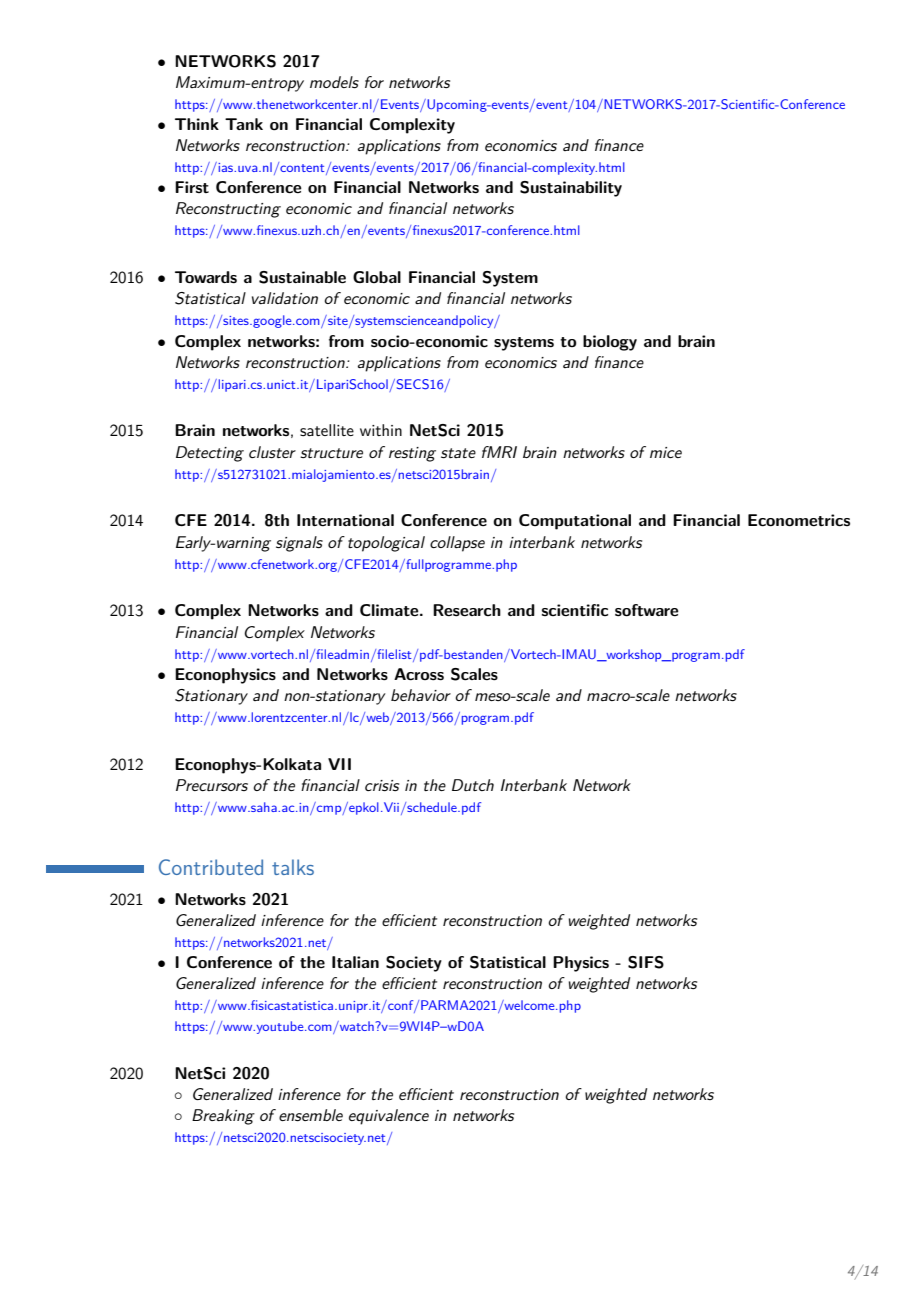 The image size is (924, 1308). I want to click on Breaking, so click(223, 1117).
